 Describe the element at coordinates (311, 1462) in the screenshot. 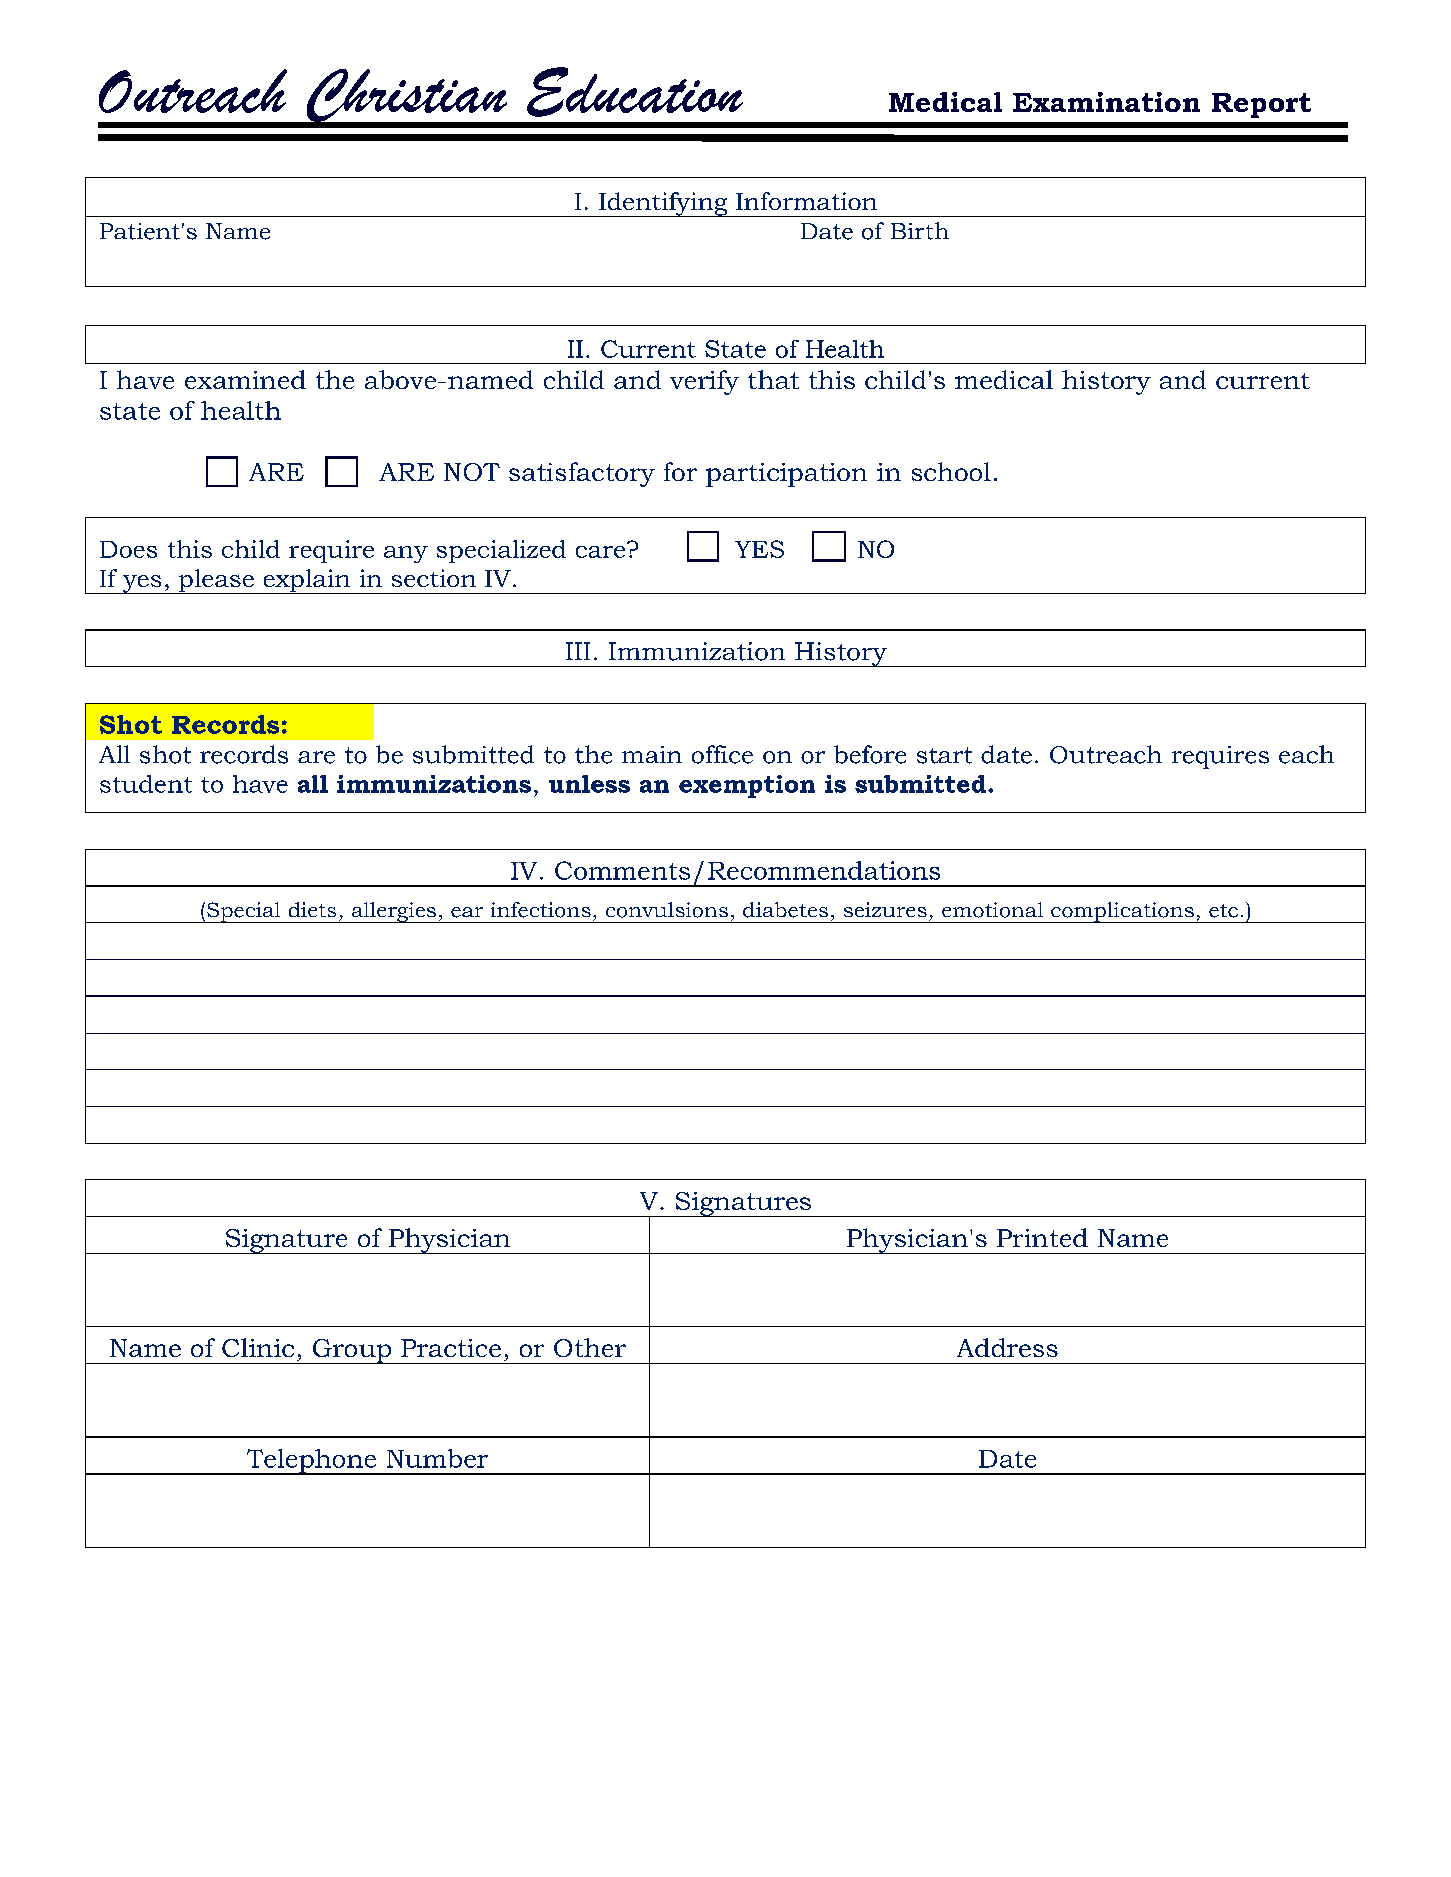

I see `Telephone` at that location.
